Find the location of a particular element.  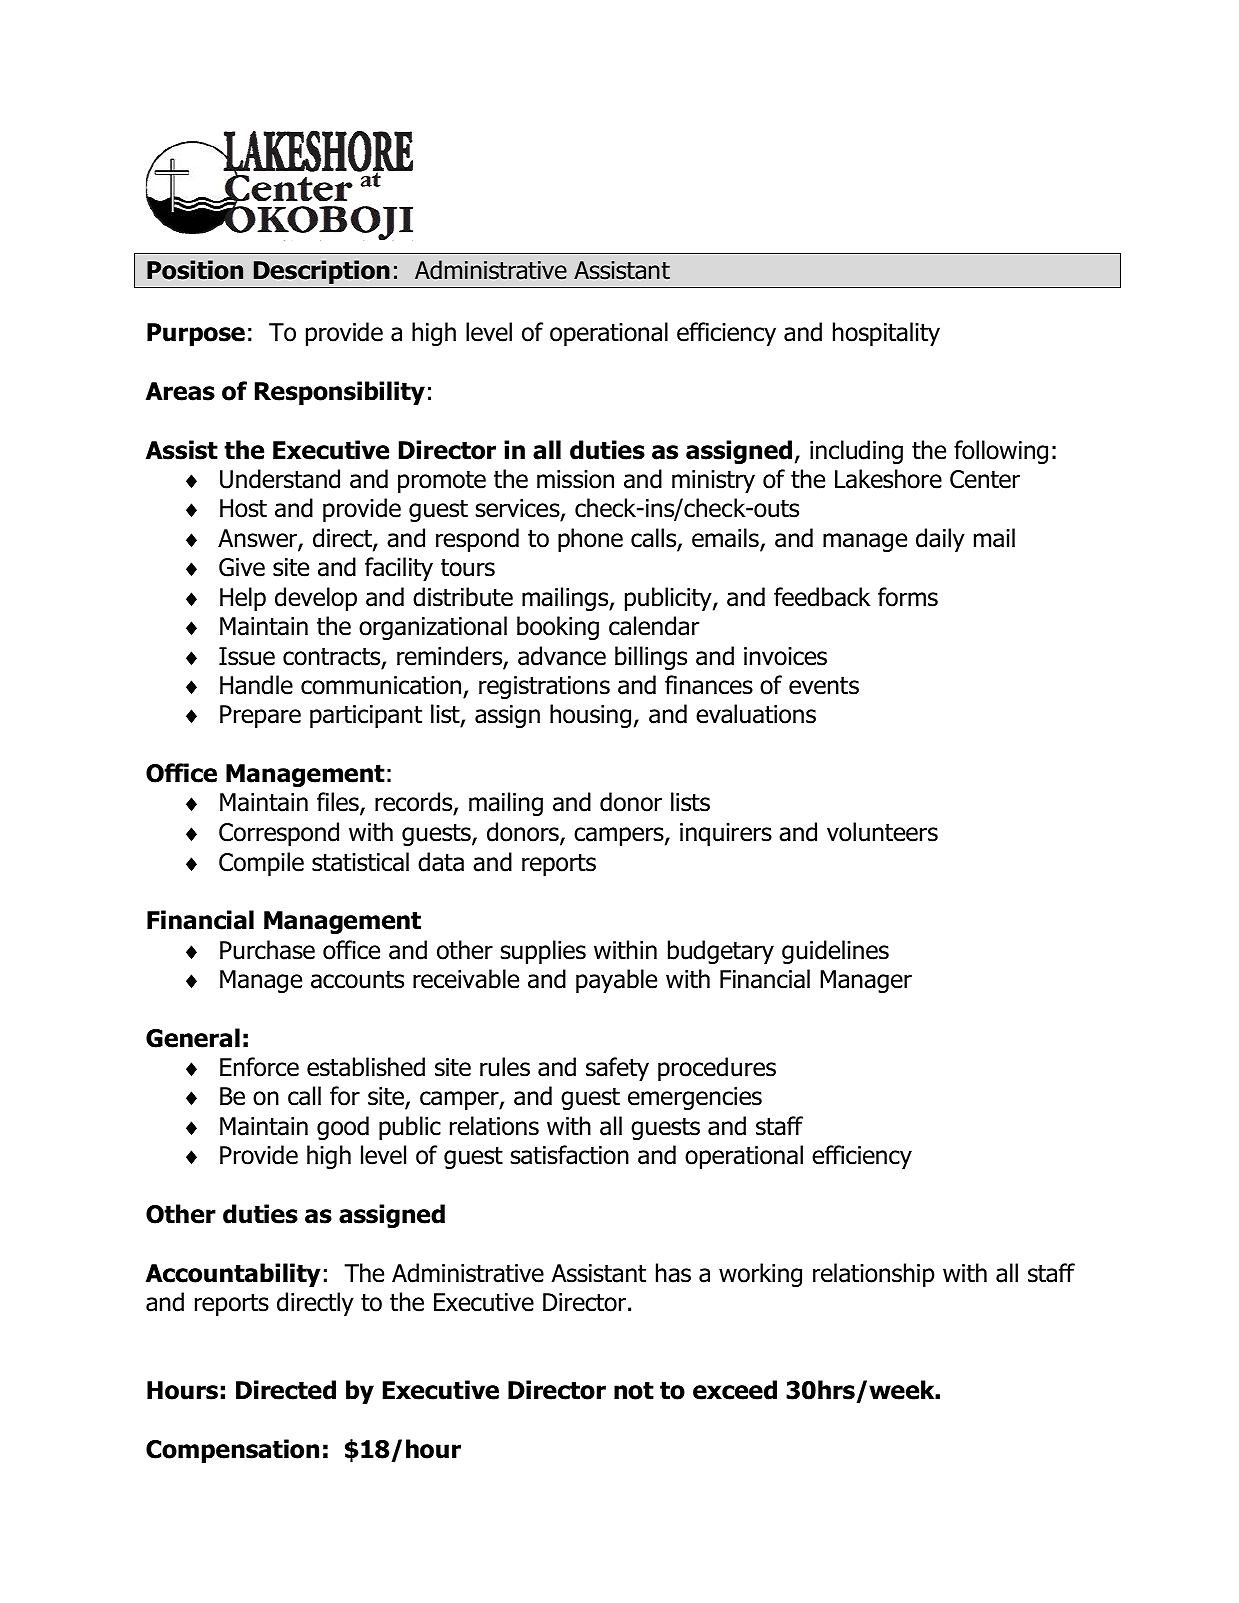

satisfaction is located at coordinates (569, 1155).
